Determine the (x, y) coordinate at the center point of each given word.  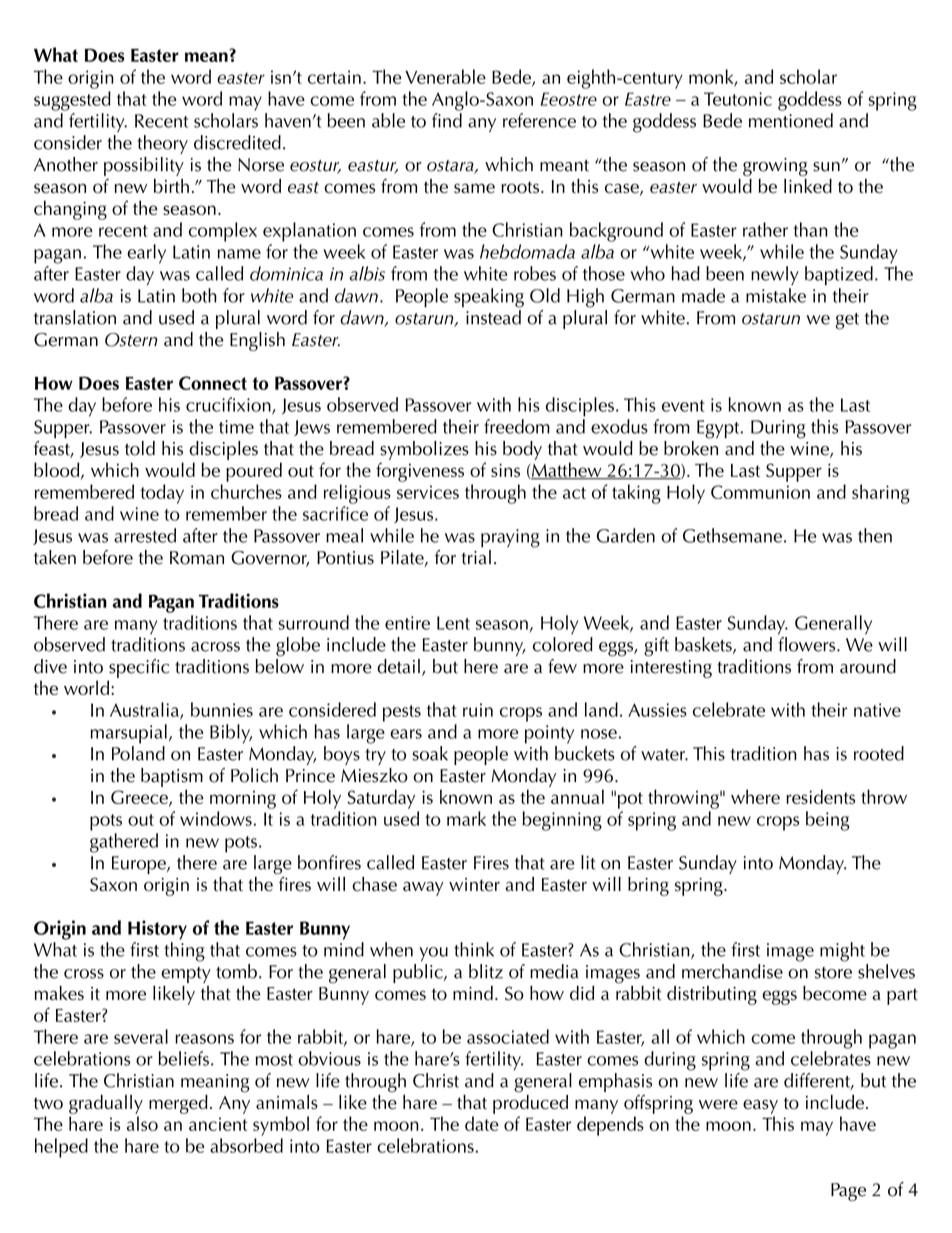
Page (848, 1192)
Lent (453, 623)
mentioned (791, 120)
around (868, 666)
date (481, 1123)
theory (162, 144)
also (142, 1123)
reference (539, 120)
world (86, 687)
